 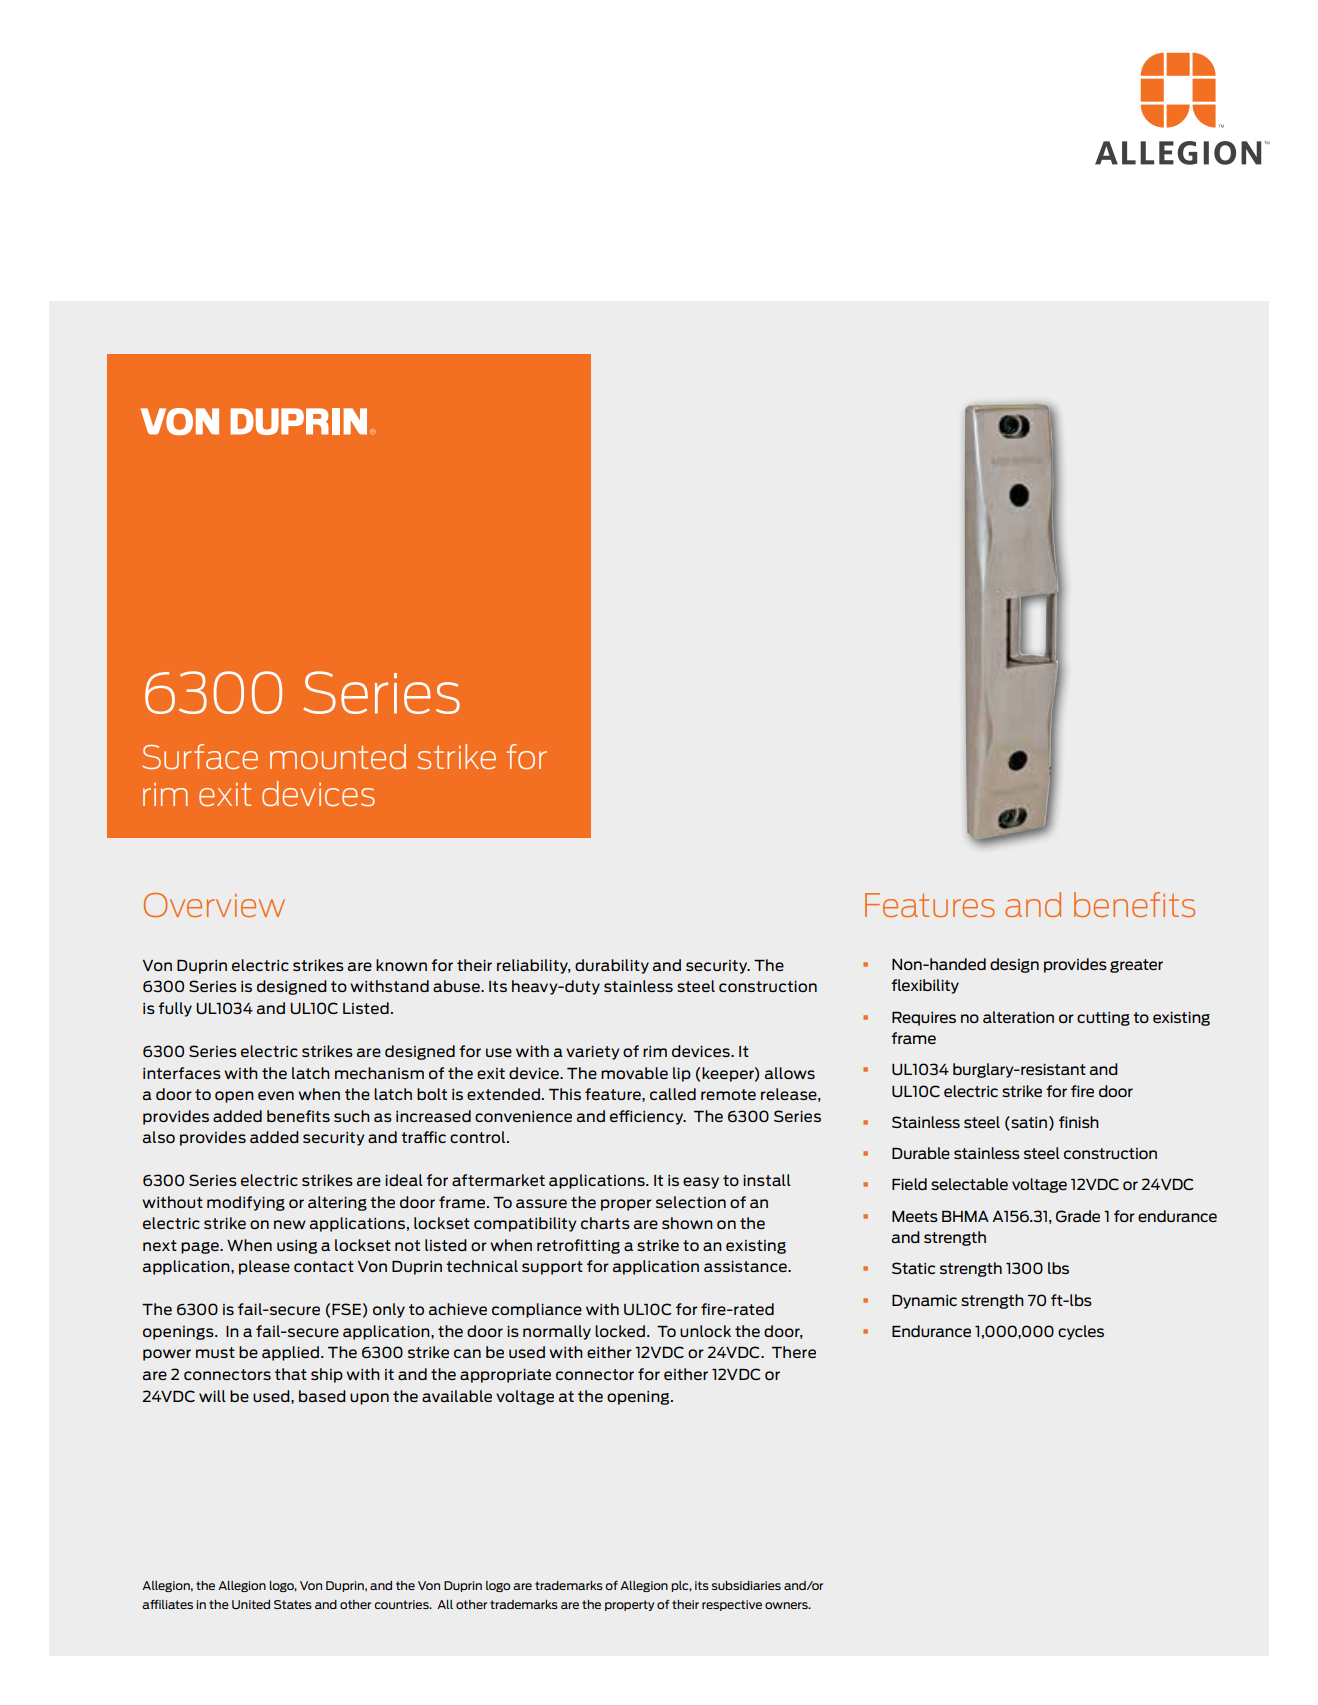 What do you see at coordinates (293, 1604) in the screenshot?
I see `States` at bounding box center [293, 1604].
